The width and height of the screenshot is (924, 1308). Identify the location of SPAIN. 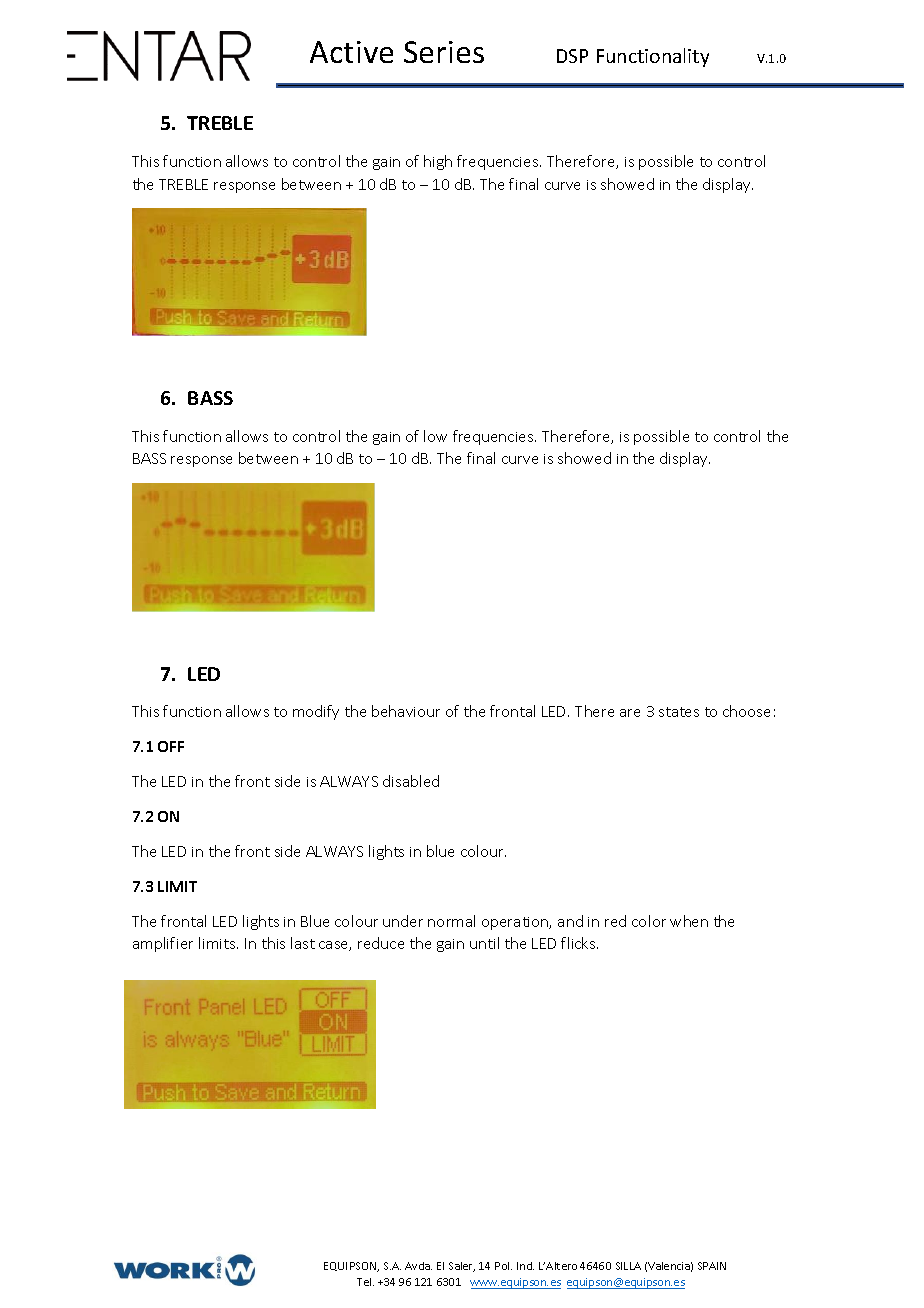
(712, 1266).
